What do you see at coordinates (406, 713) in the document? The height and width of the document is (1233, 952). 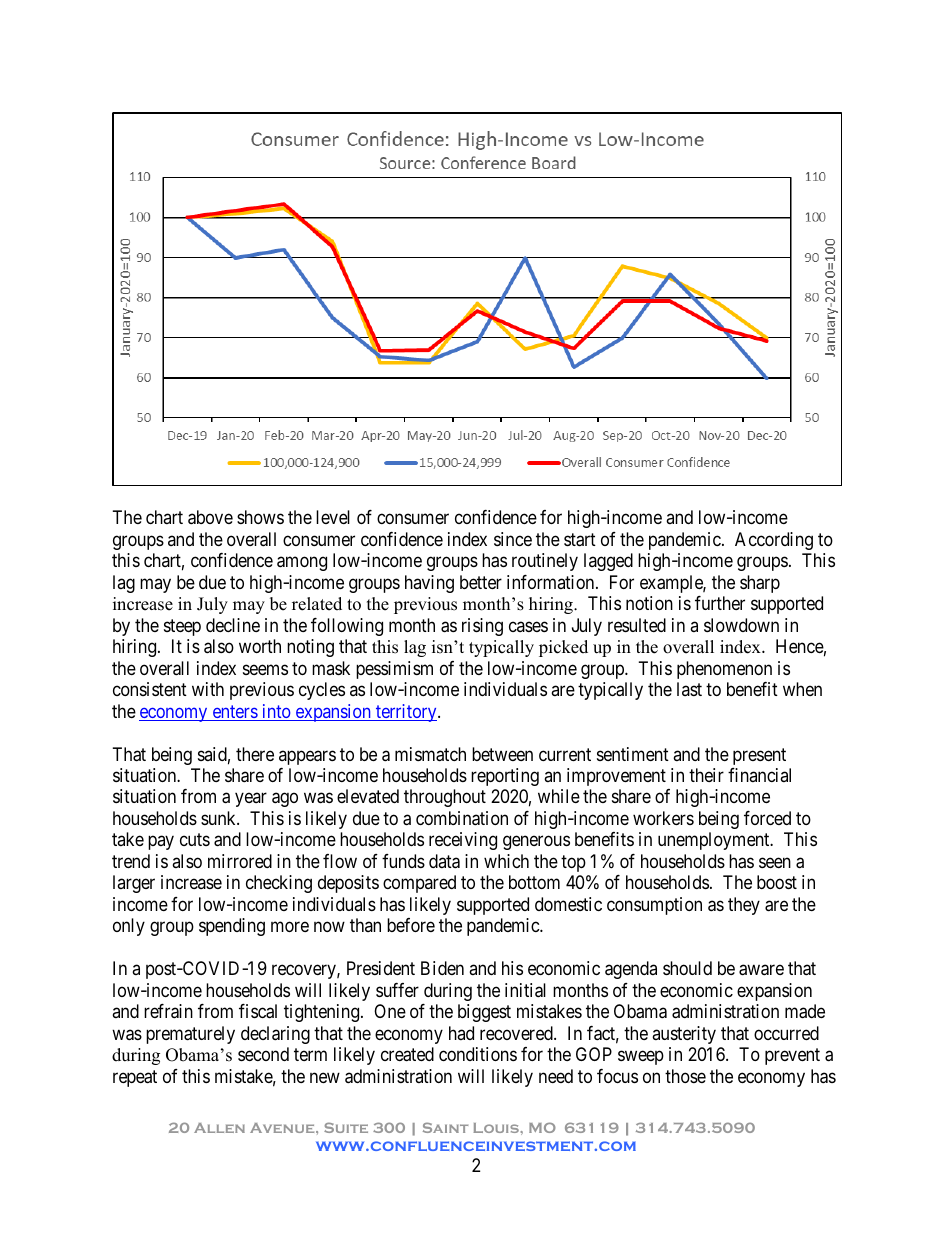 I see `territory` at bounding box center [406, 713].
